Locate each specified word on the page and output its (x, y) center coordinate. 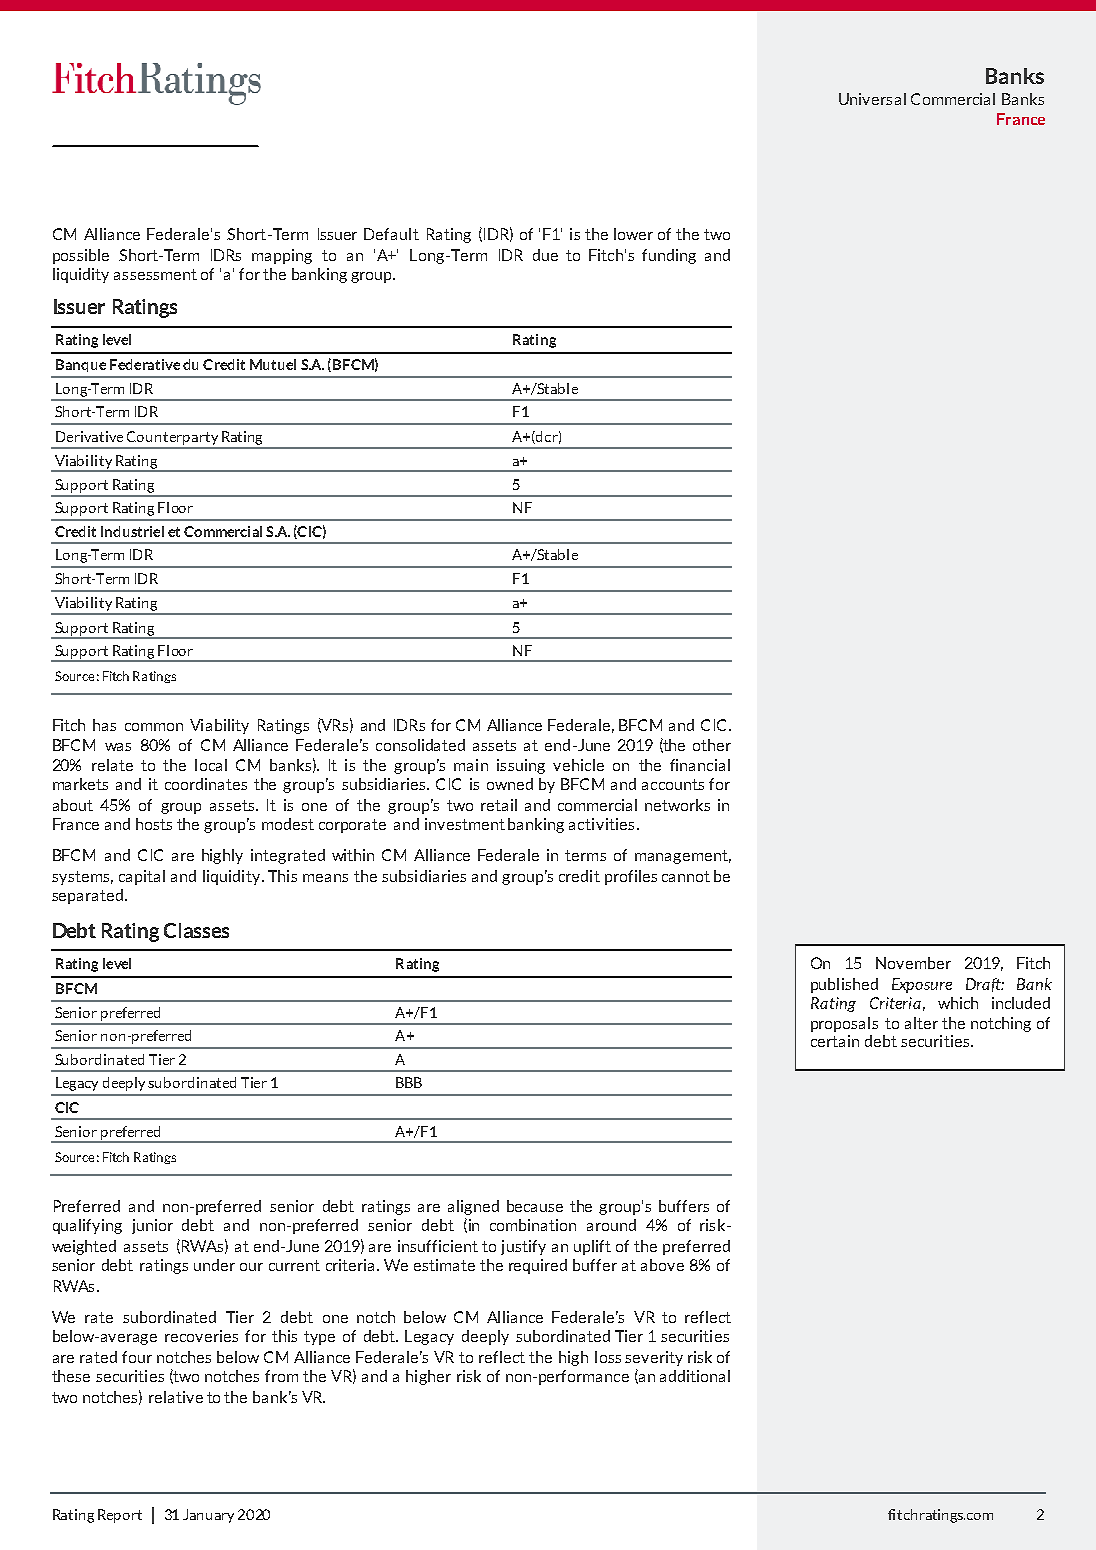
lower (633, 234)
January (208, 1516)
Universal (872, 99)
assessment (155, 274)
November (913, 963)
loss (608, 1357)
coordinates (206, 784)
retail (499, 805)
